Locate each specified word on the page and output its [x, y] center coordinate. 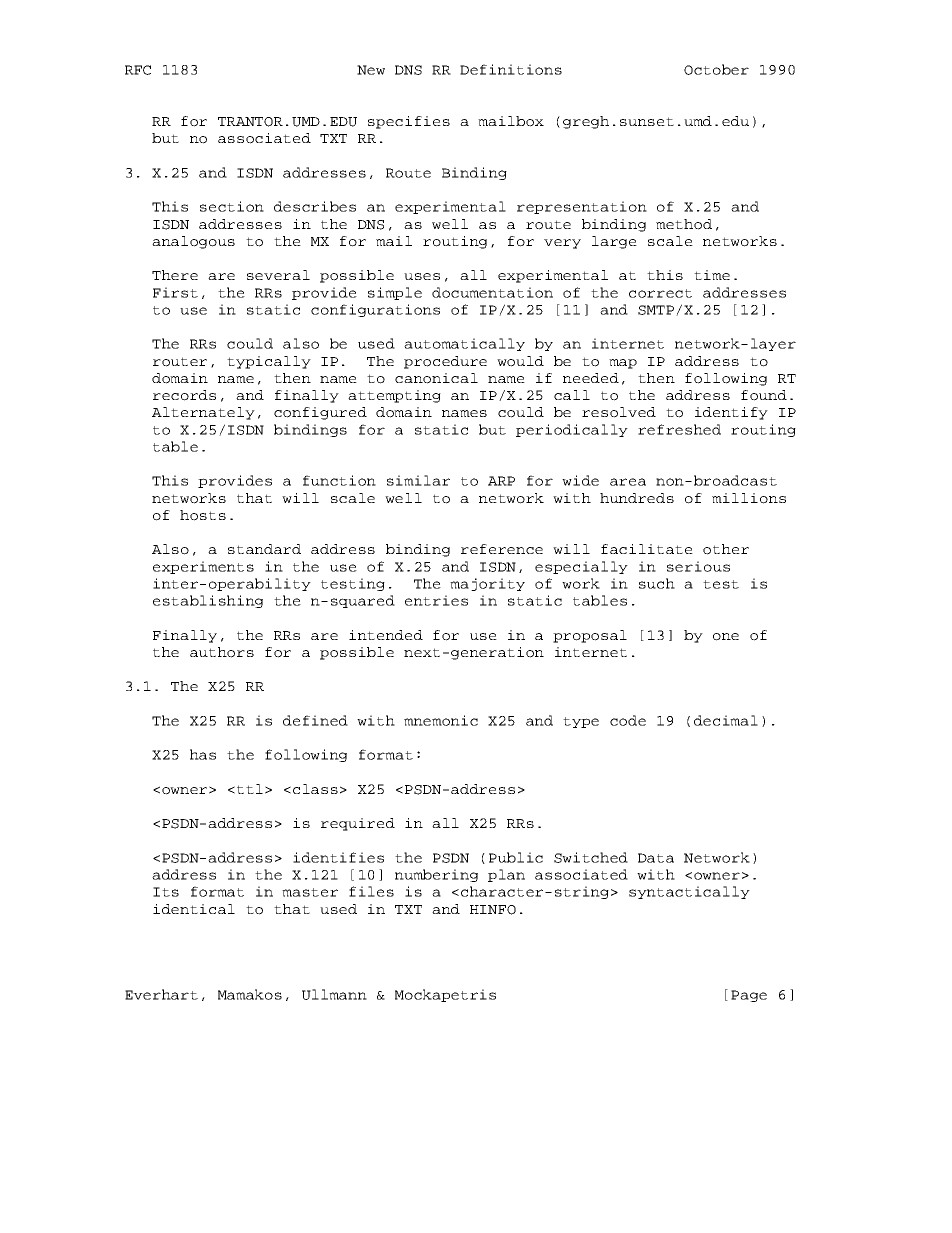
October [716, 69]
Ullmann [334, 994]
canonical [436, 378]
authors [222, 652]
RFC [138, 70]
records [184, 395]
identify [731, 413]
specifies [409, 122]
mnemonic [441, 720]
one [726, 637]
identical [194, 909]
